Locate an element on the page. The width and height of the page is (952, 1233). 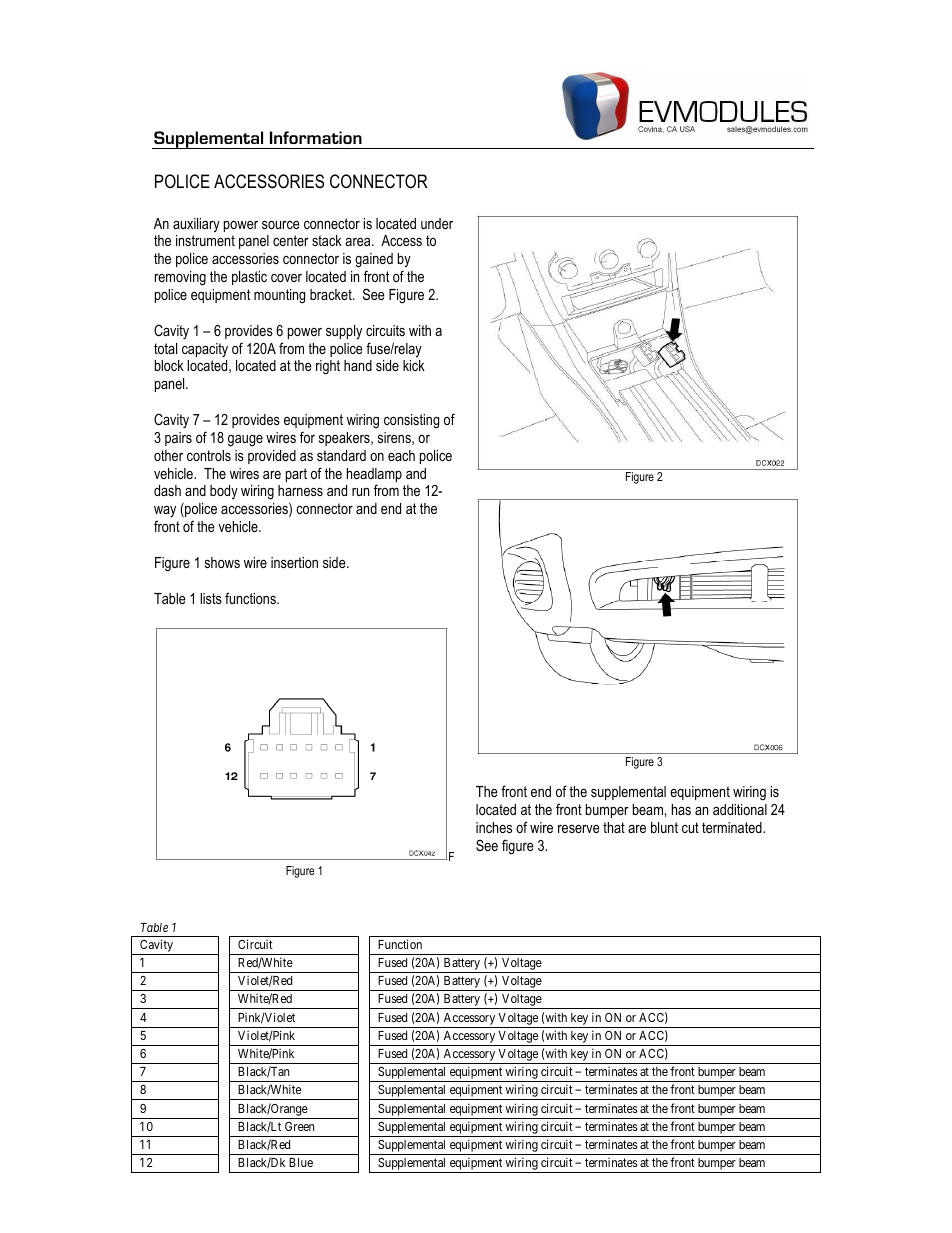
kick is located at coordinates (414, 365).
